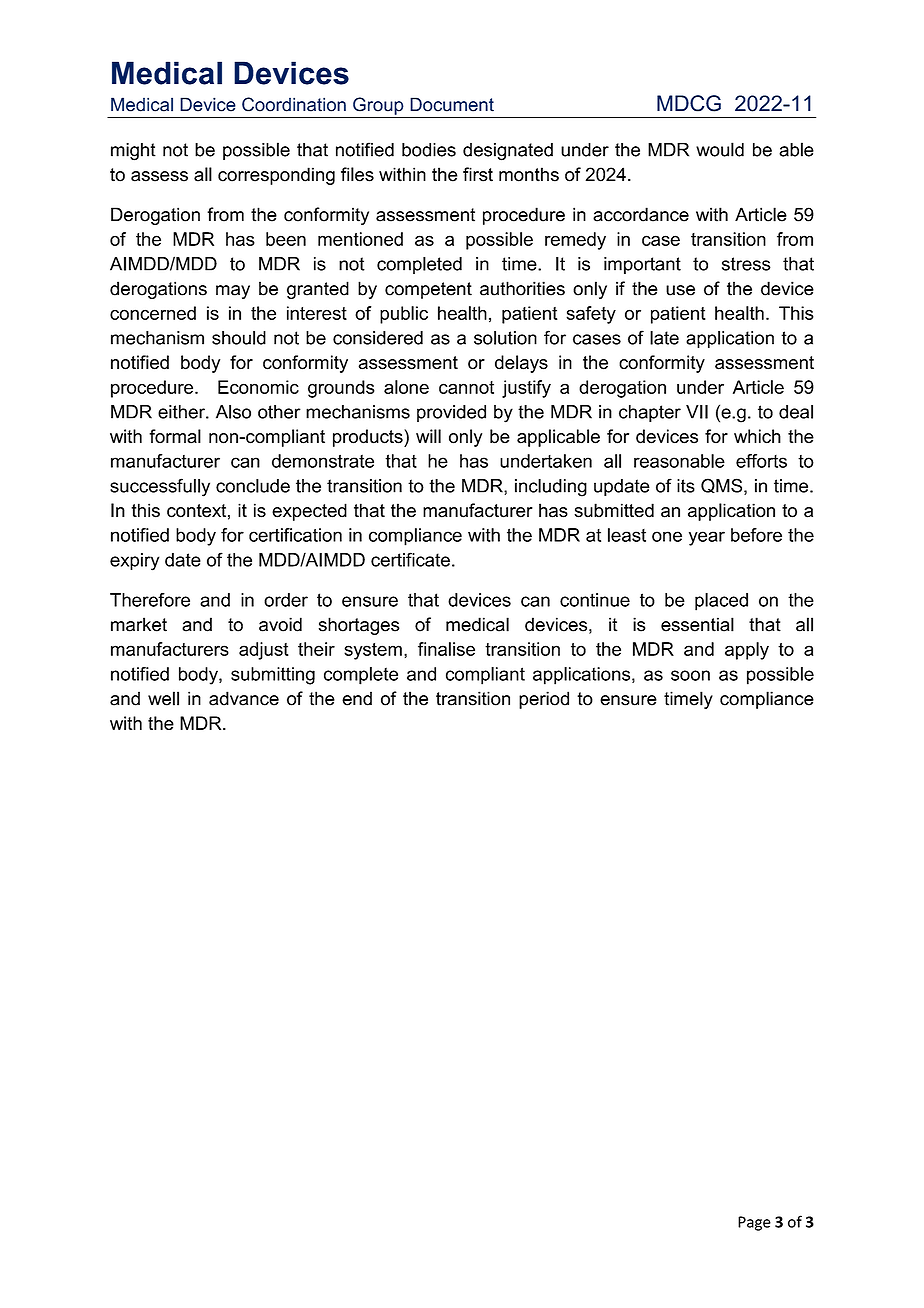 The height and width of the screenshot is (1308, 924). I want to click on cannot, so click(466, 387).
